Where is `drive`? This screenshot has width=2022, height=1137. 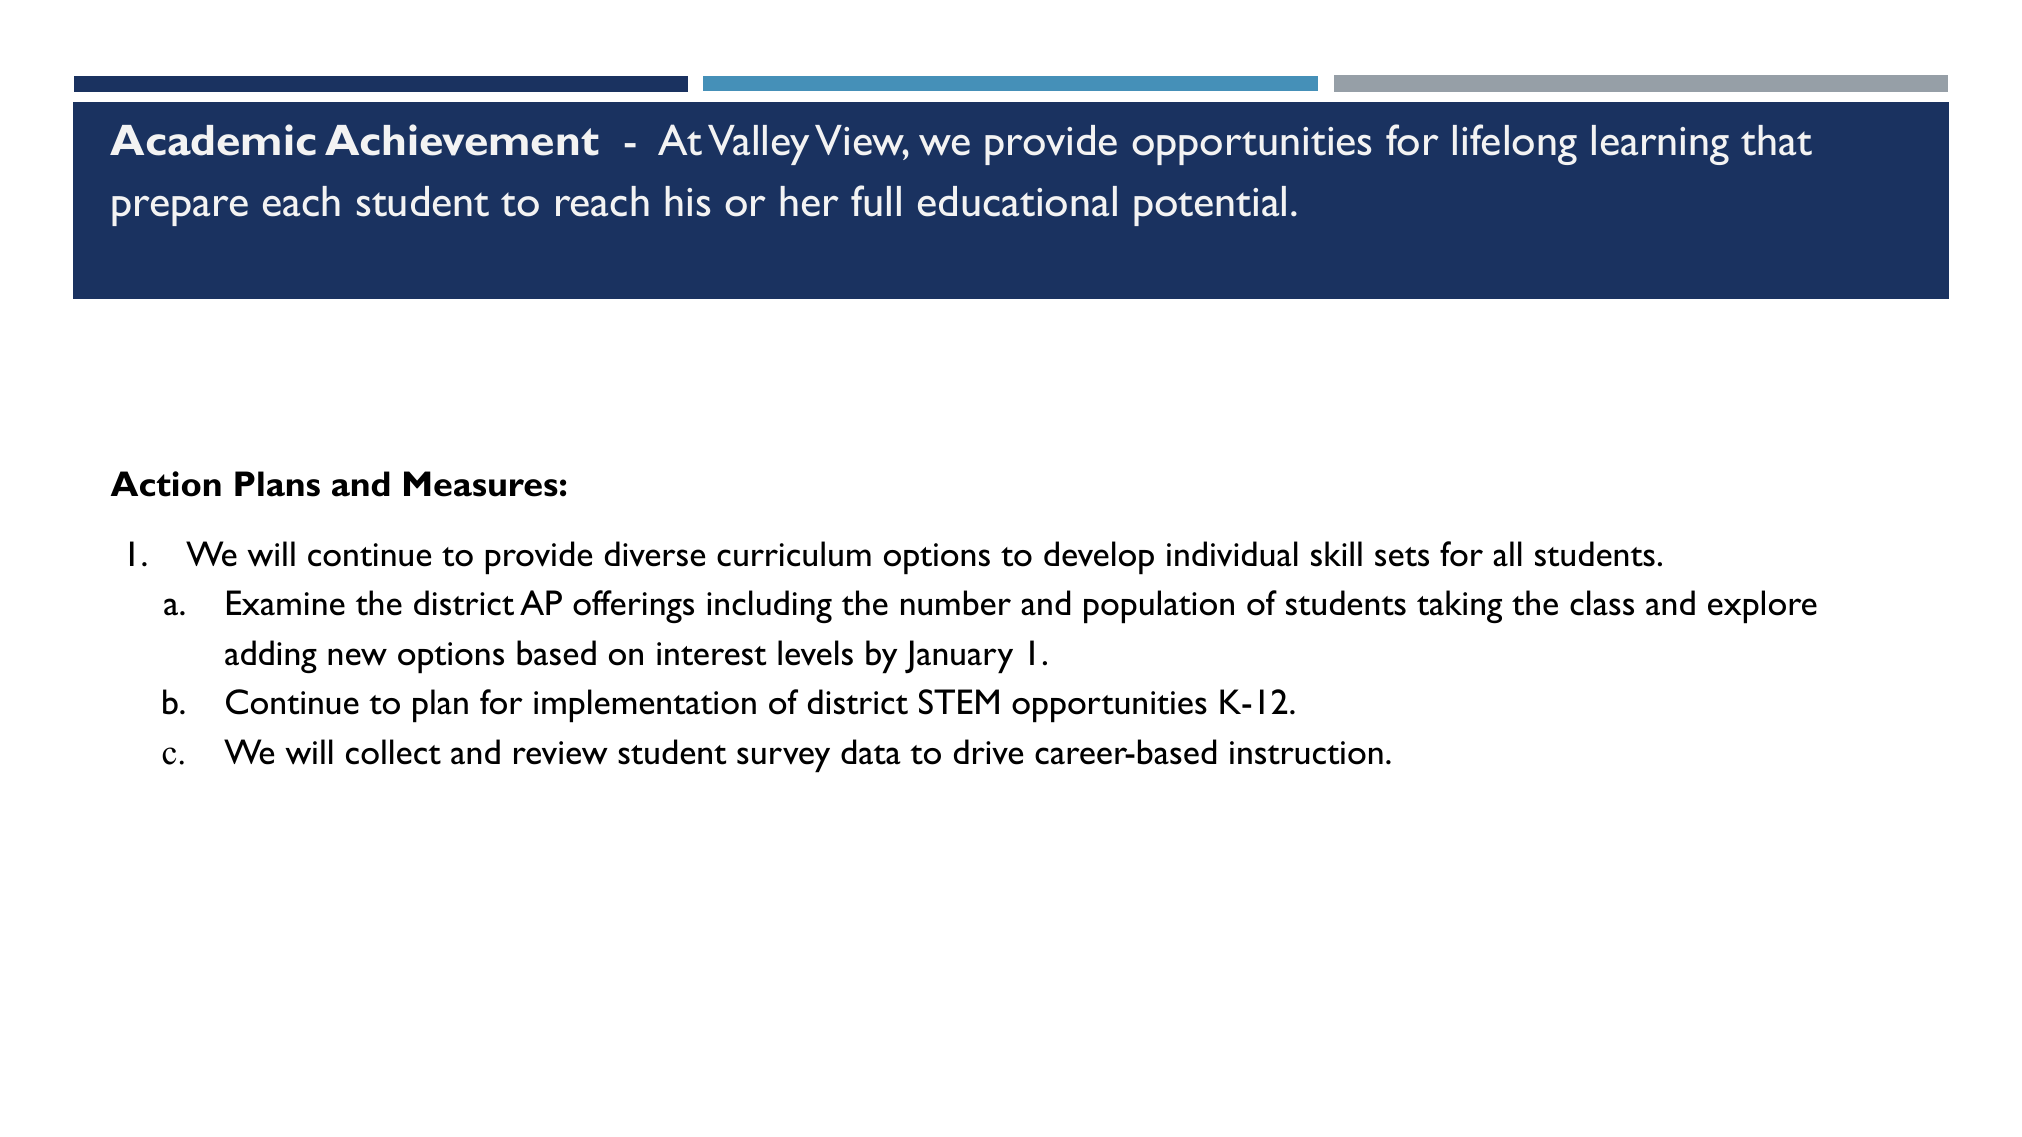 drive is located at coordinates (988, 752).
